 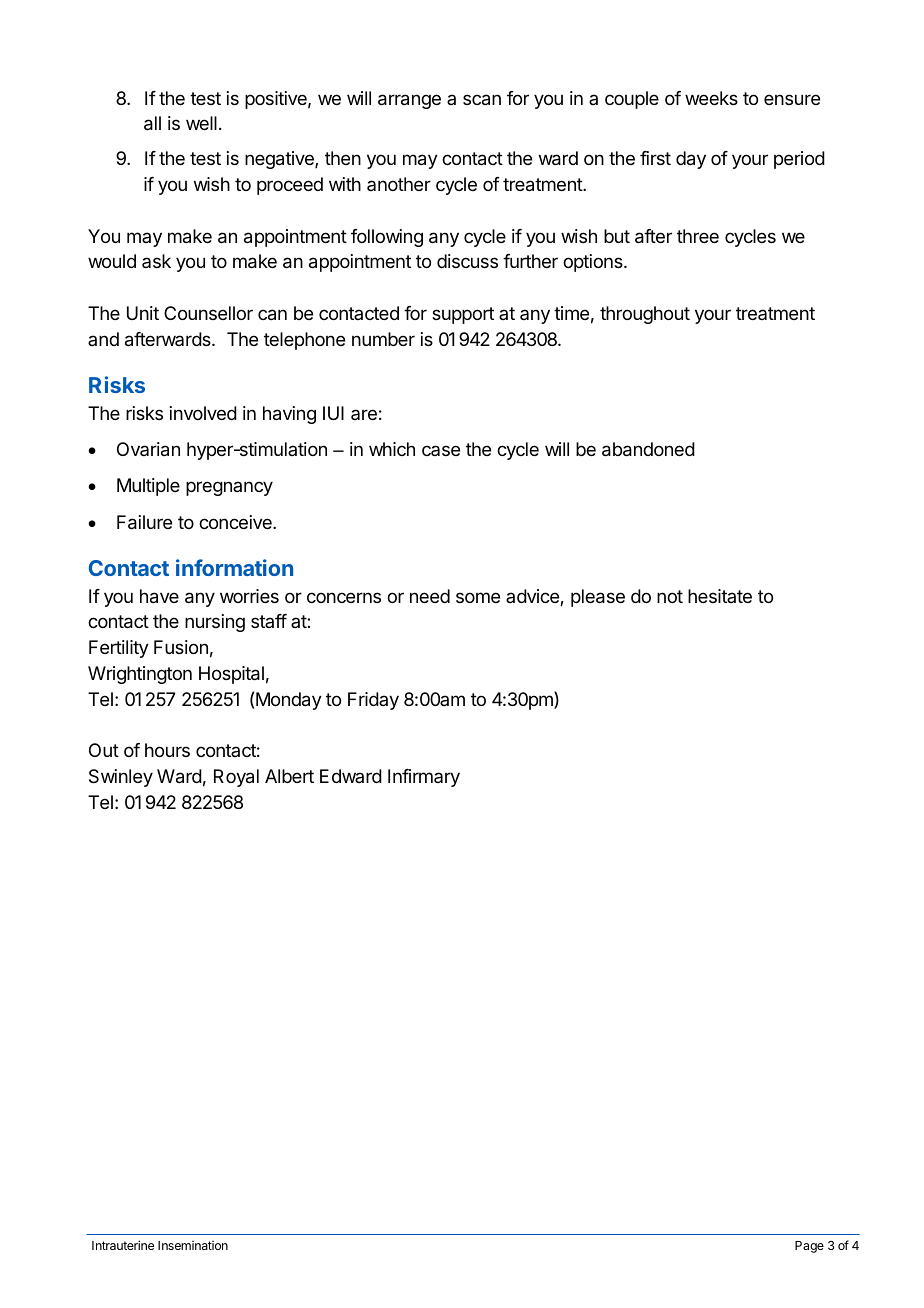 What do you see at coordinates (123, 1245) in the document?
I see `Intrauterine` at bounding box center [123, 1245].
